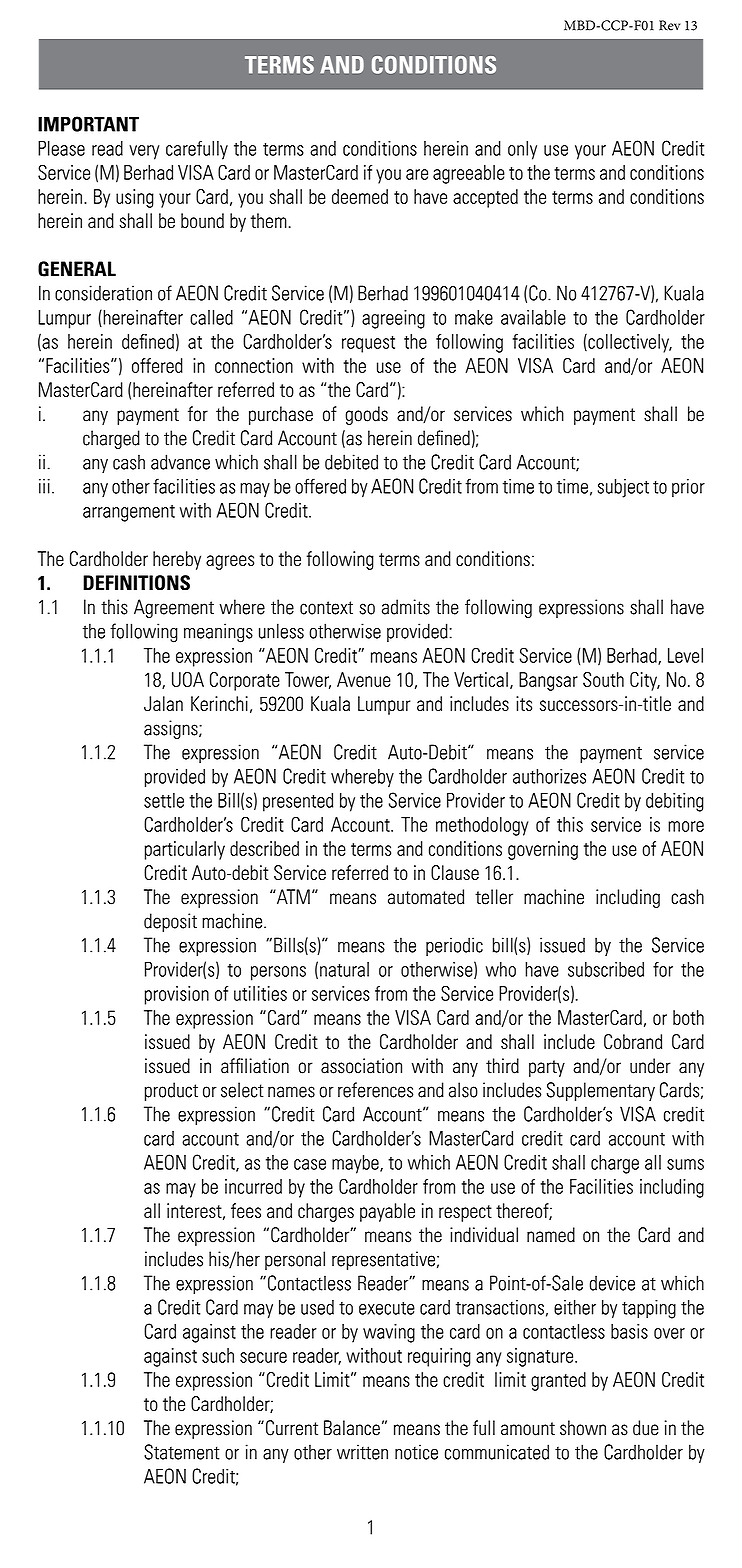  I want to click on arrangement, so click(129, 513).
